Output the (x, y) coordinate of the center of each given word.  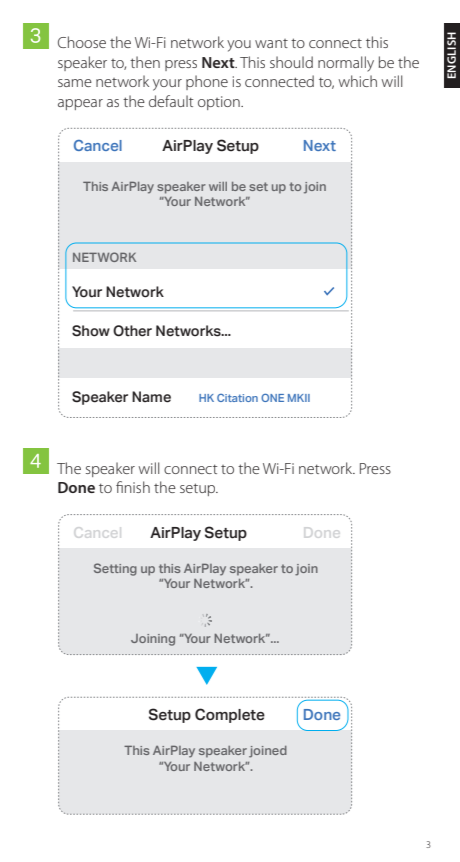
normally (346, 64)
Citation (237, 398)
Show (91, 331)
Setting (115, 569)
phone (207, 82)
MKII (299, 398)
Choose (82, 42)
